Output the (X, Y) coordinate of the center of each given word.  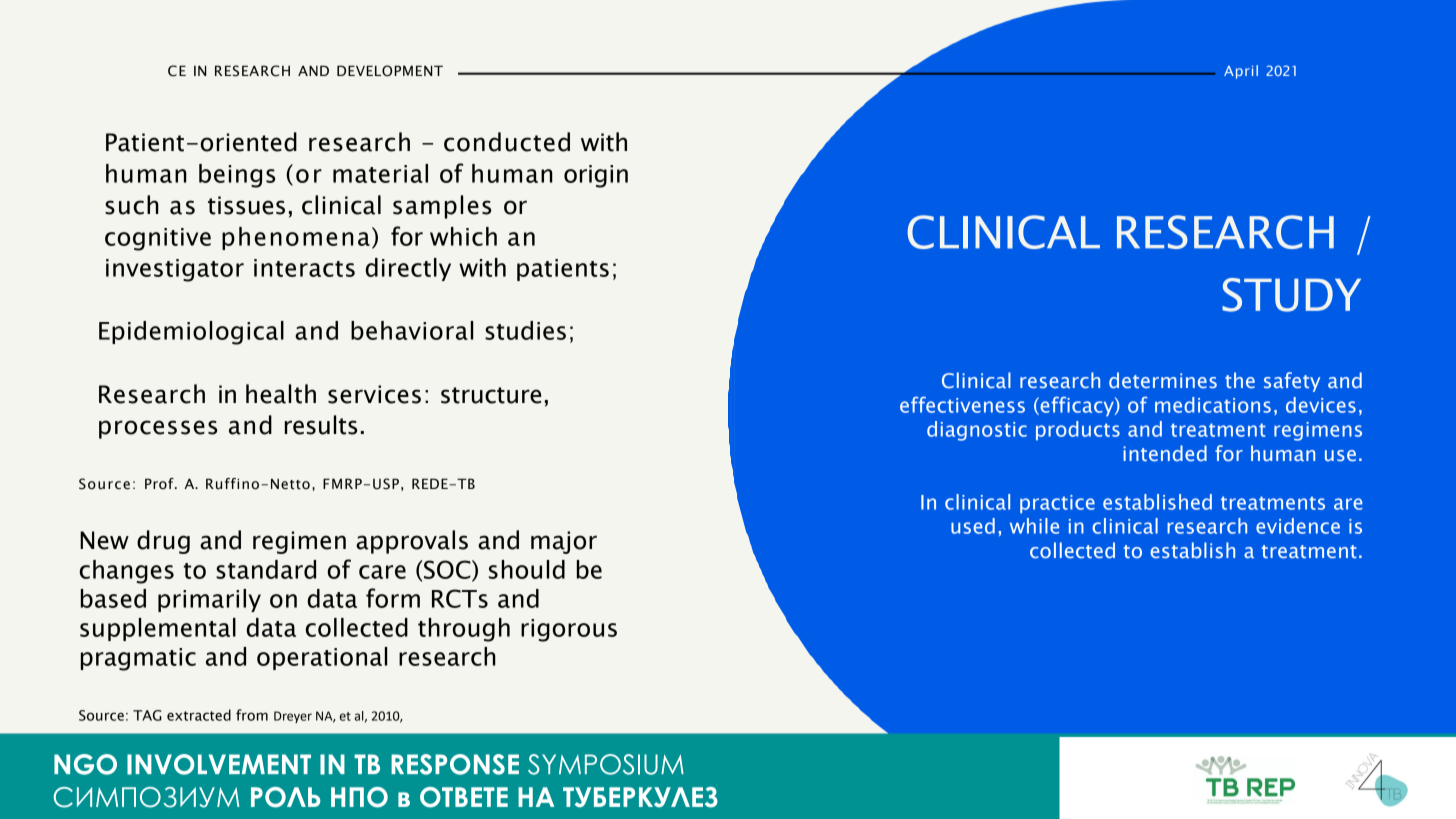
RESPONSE (455, 764)
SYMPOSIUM (606, 764)
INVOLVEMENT (219, 764)
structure (491, 395)
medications (1213, 405)
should (527, 569)
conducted (507, 142)
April (1241, 72)
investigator (175, 270)
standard (266, 569)
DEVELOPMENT (390, 71)
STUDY (1291, 295)
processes (158, 429)
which (463, 236)
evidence (1298, 526)
